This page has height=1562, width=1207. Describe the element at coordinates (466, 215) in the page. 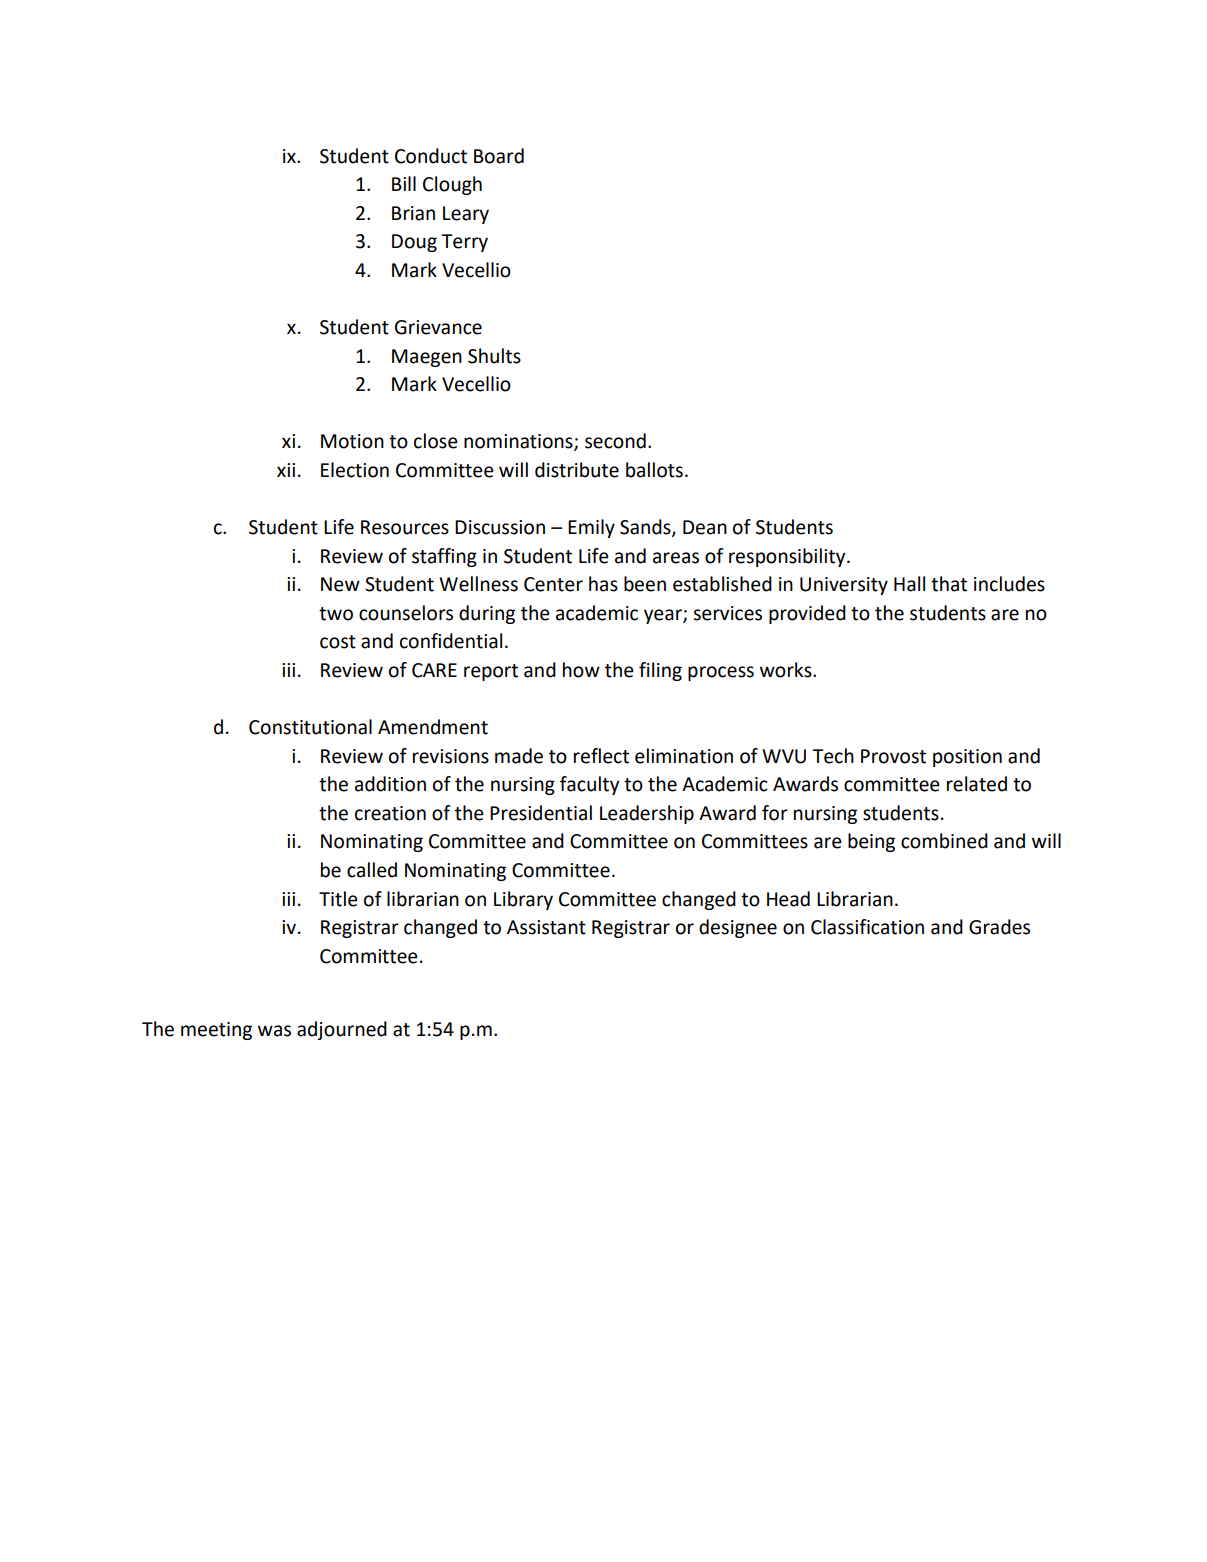

I see `Leary` at that location.
